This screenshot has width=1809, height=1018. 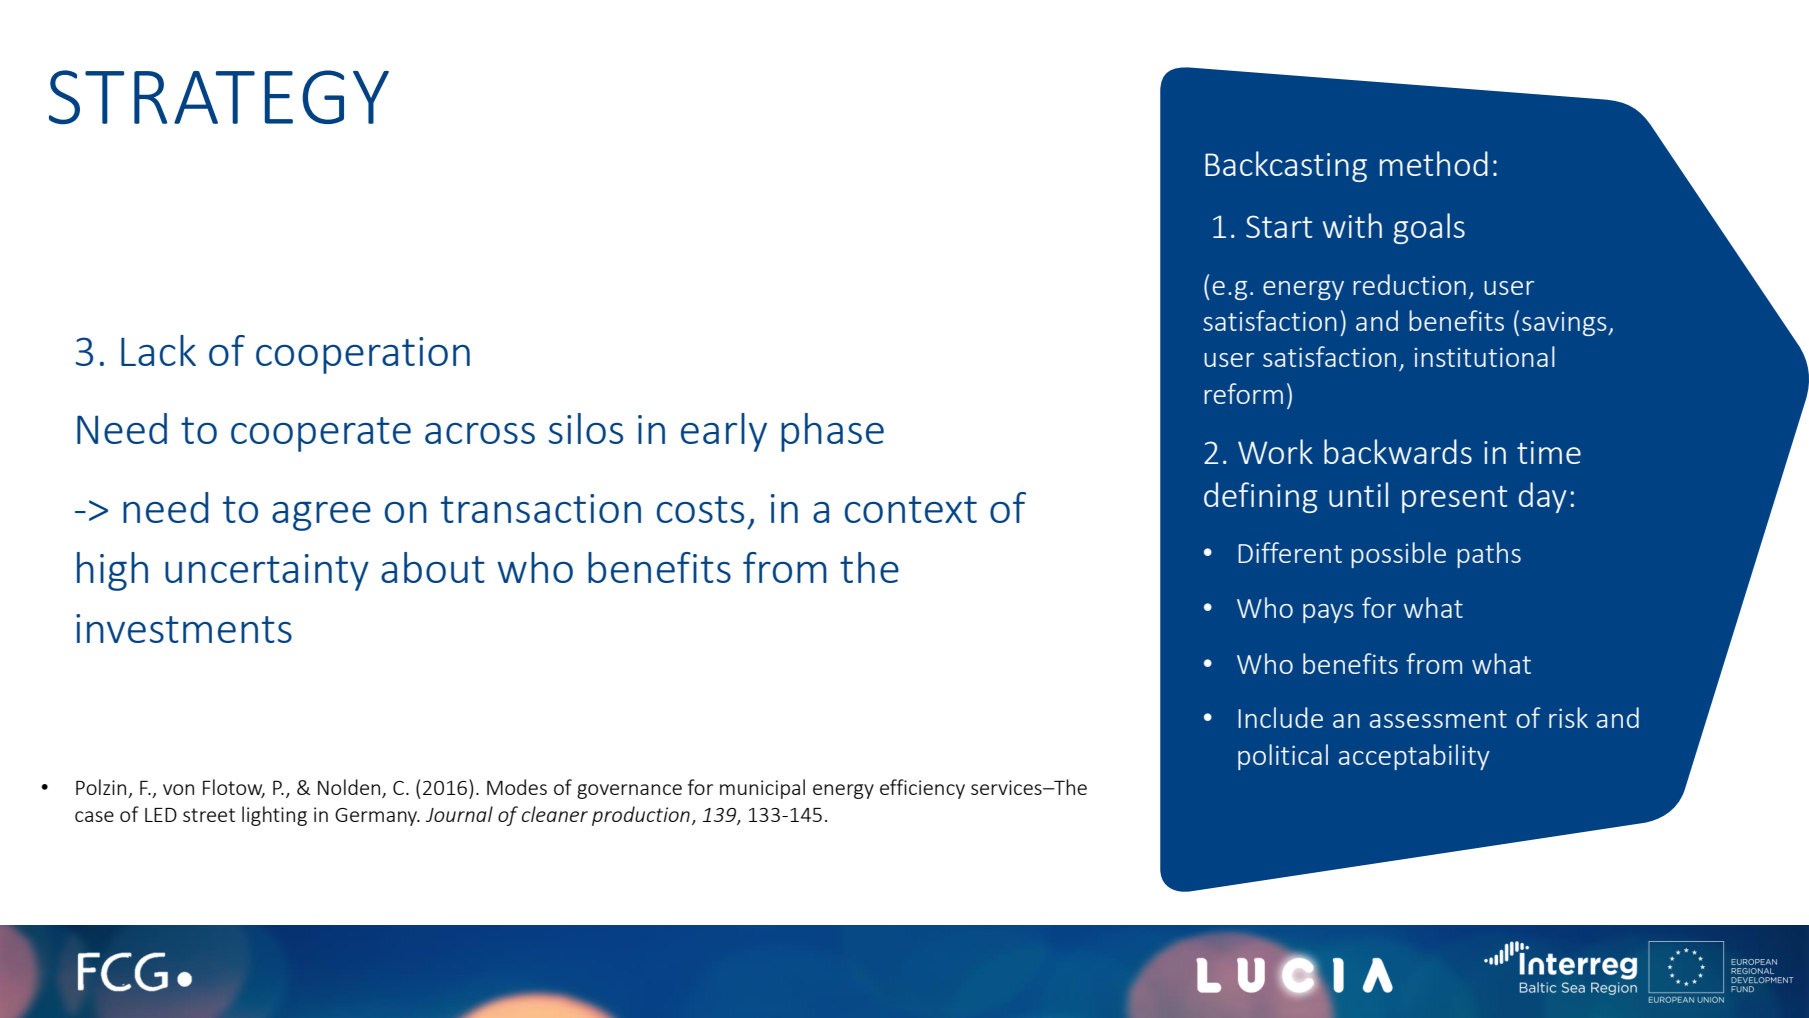 What do you see at coordinates (1414, 757) in the screenshot?
I see `acceptability` at bounding box center [1414, 757].
